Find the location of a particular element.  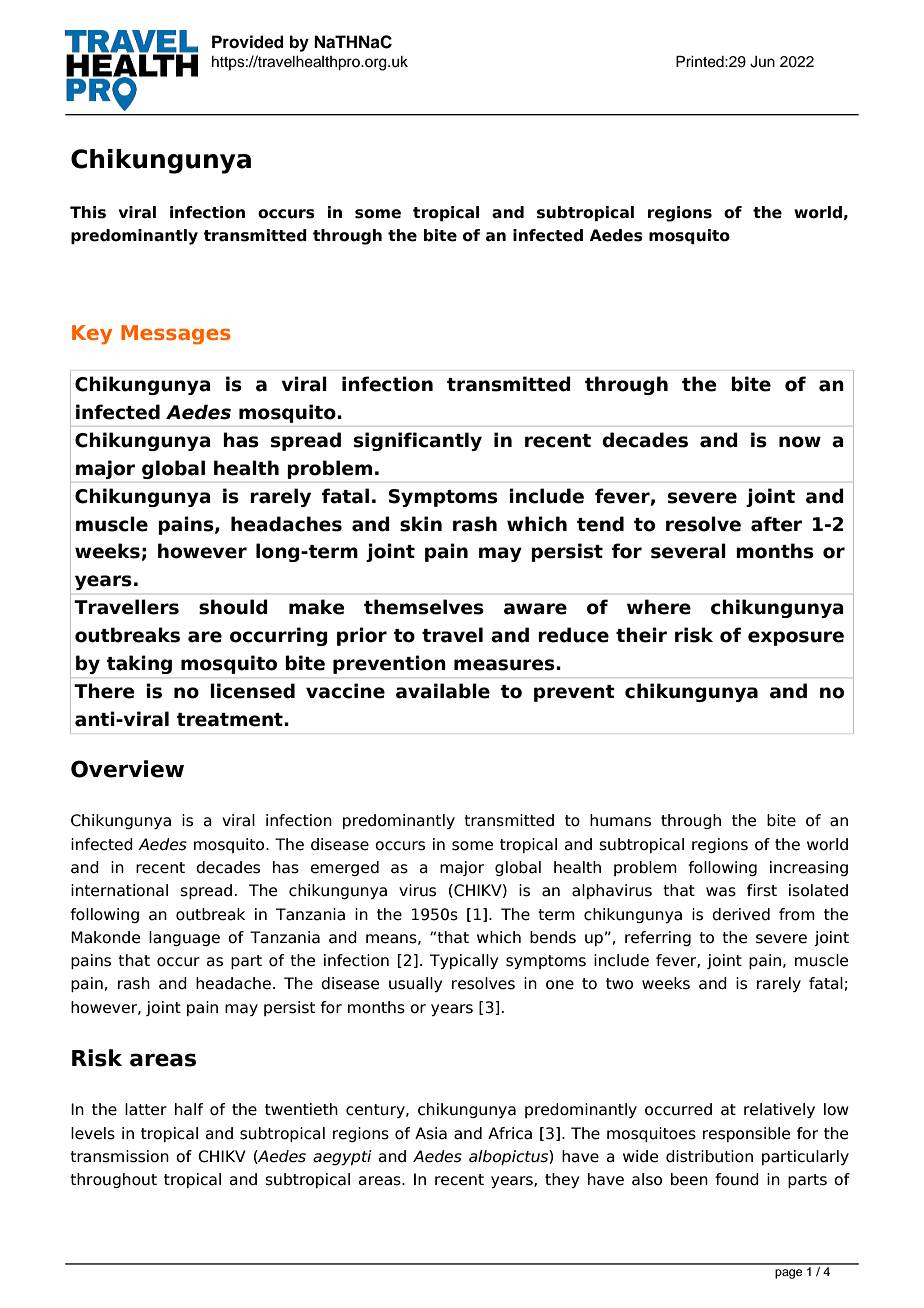

international is located at coordinates (119, 890).
